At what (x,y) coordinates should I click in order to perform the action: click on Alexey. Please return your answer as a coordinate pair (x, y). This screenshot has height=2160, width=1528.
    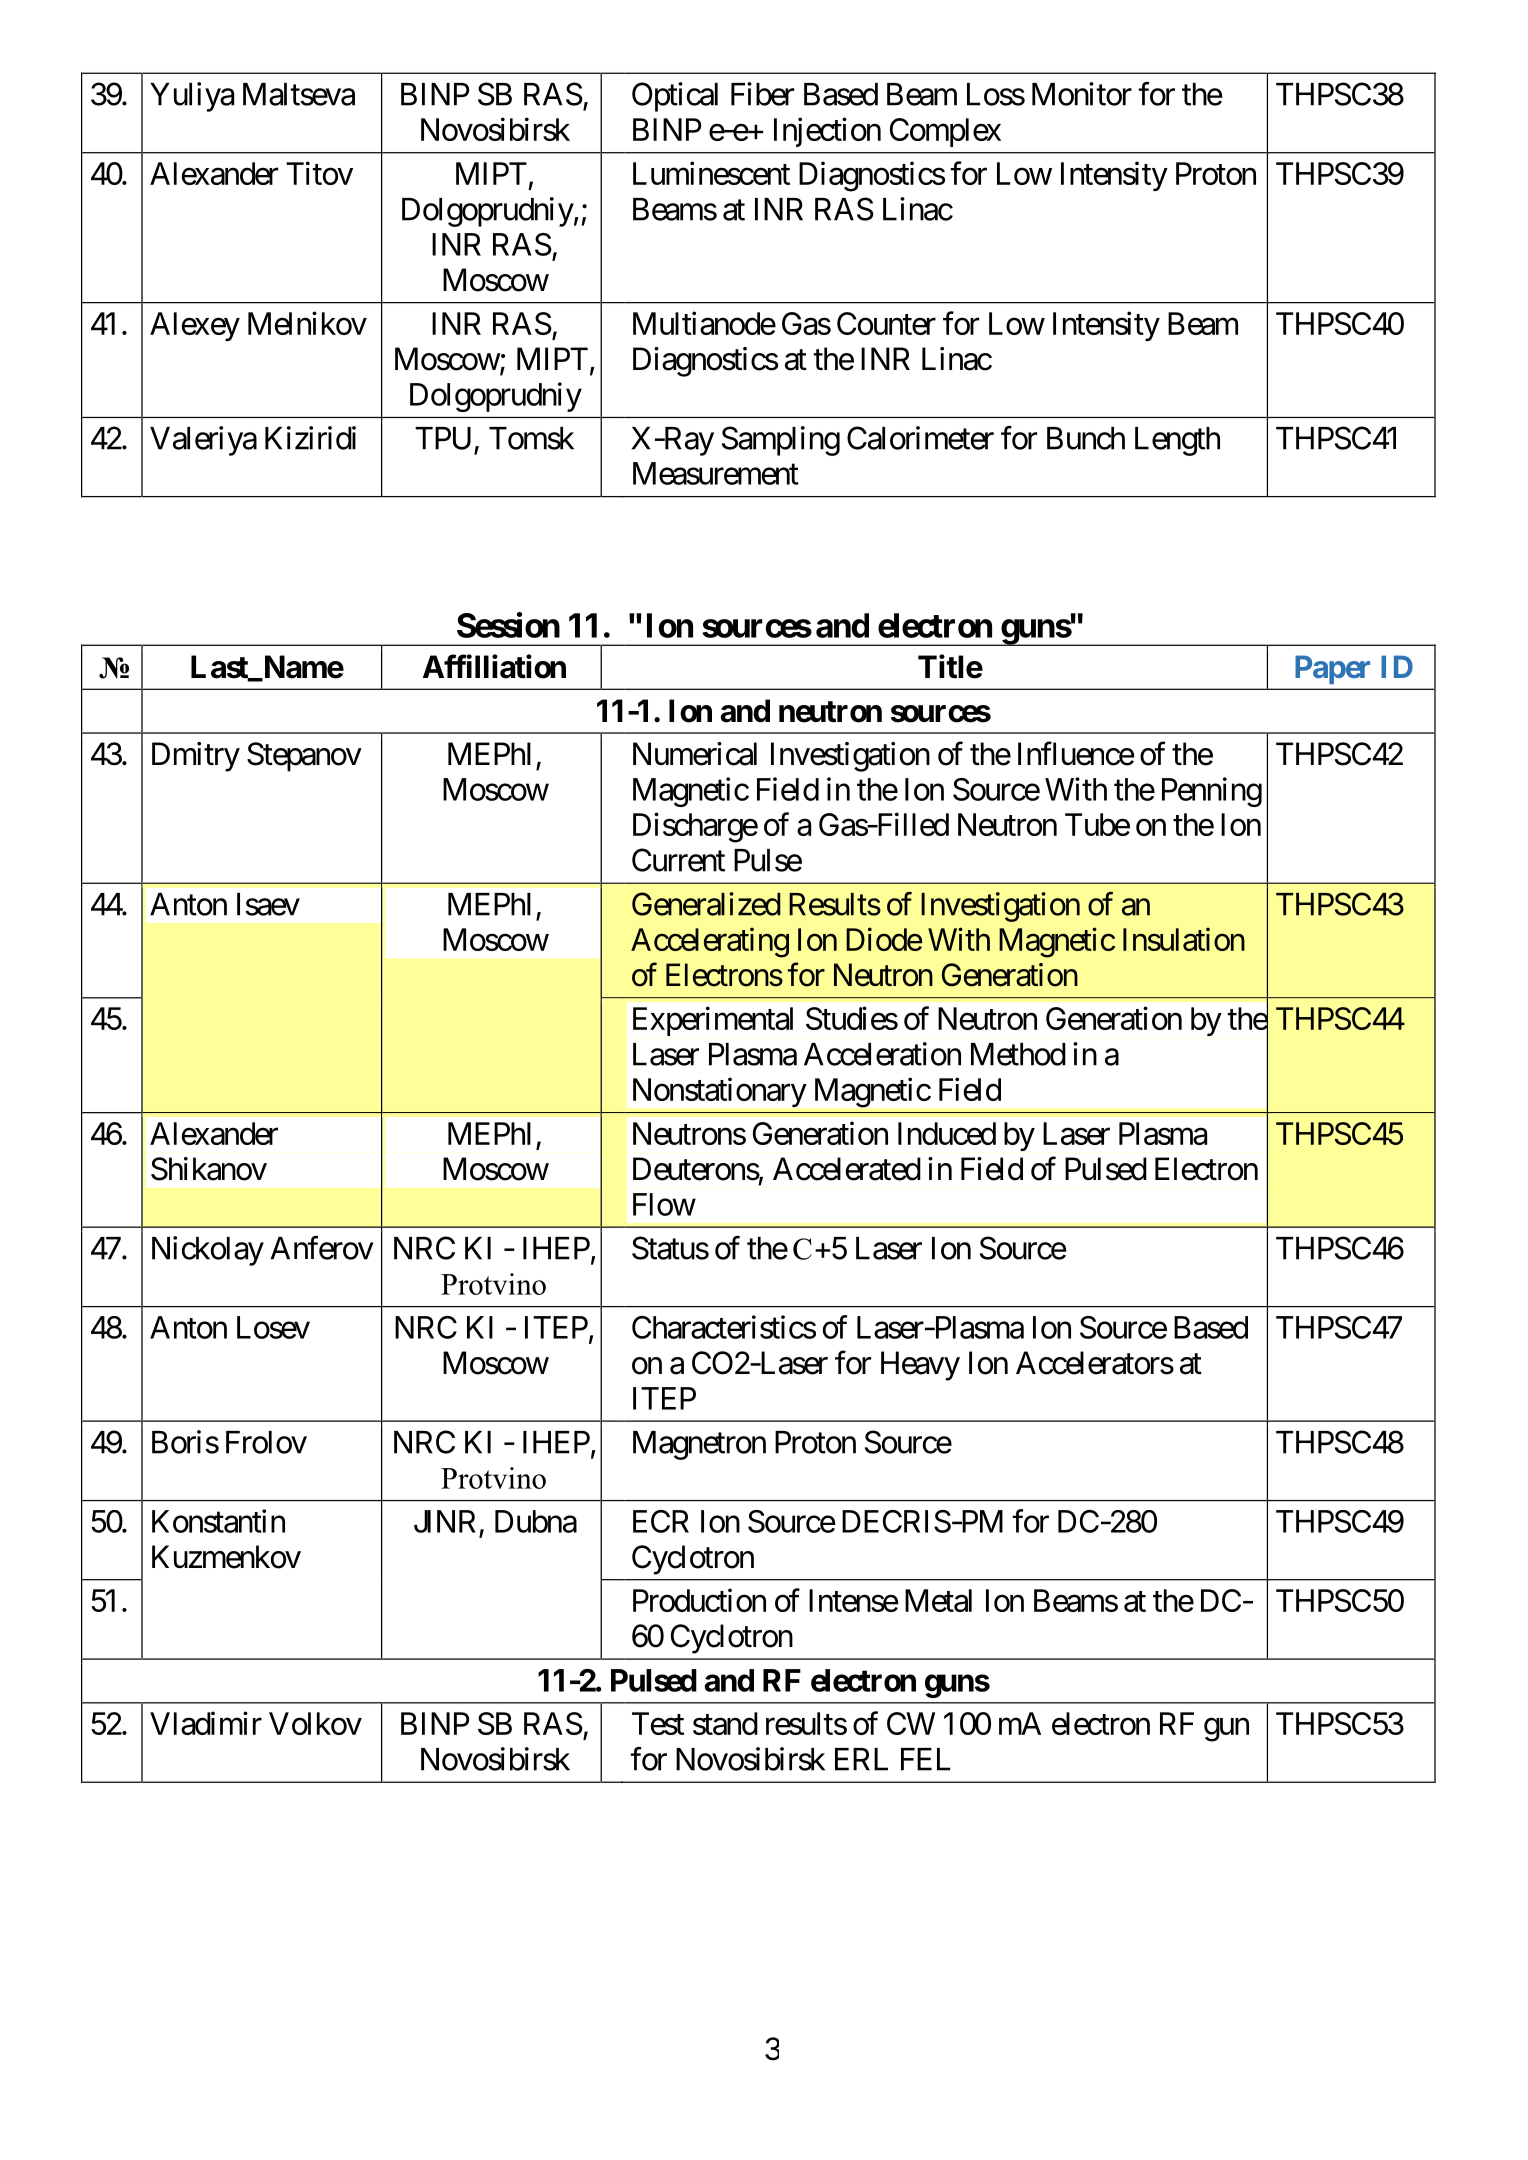
    Looking at the image, I should click on (195, 326).
